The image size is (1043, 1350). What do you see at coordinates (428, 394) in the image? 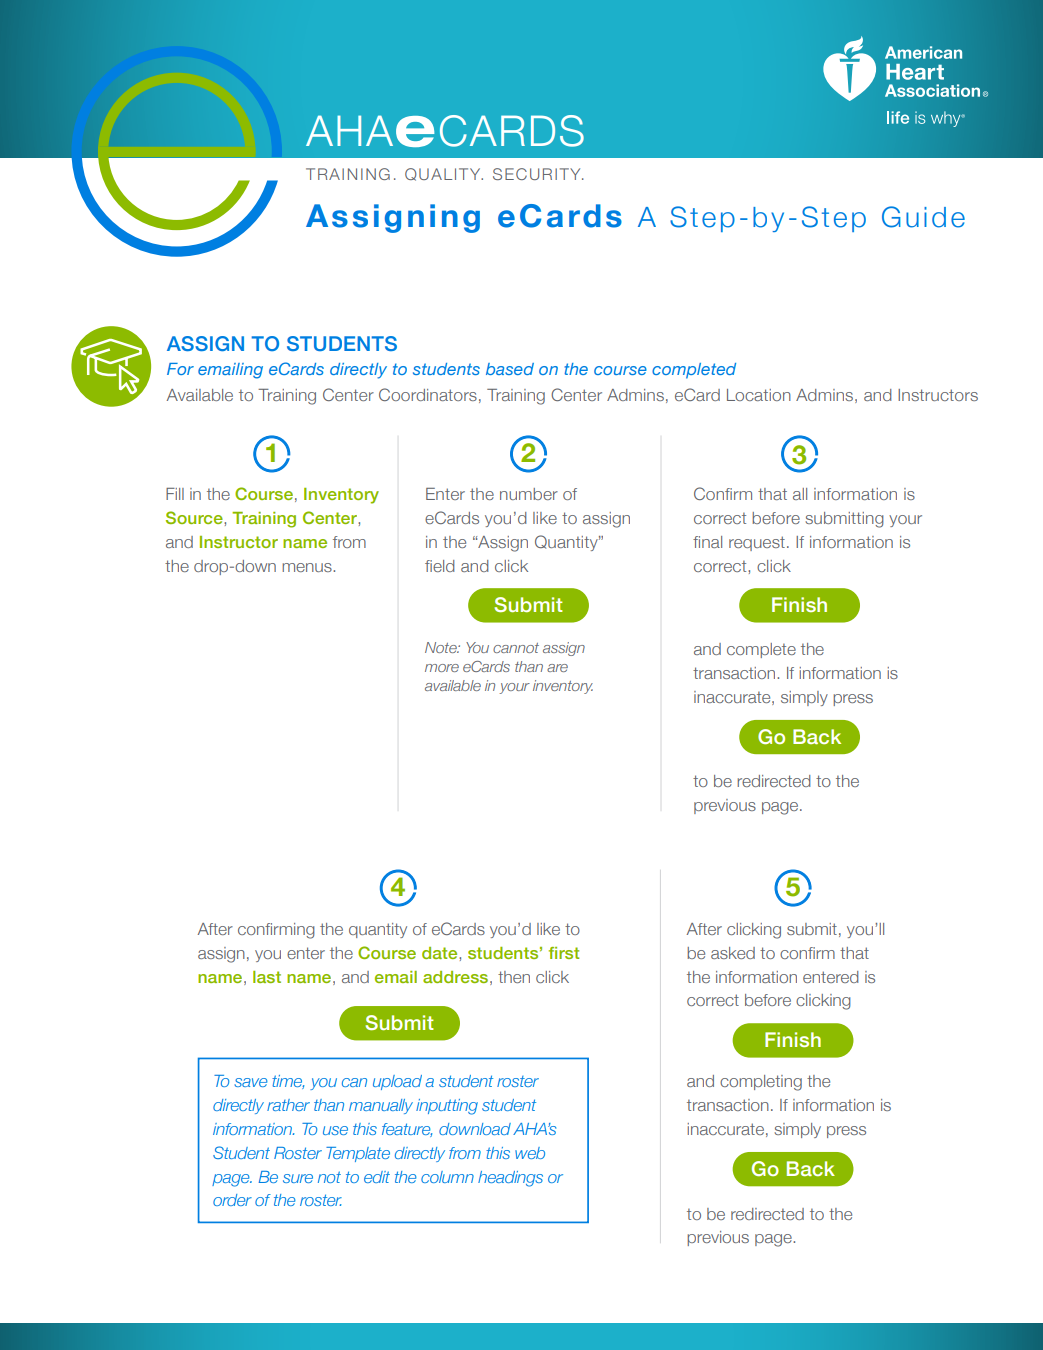
I see `Coordinators` at bounding box center [428, 394].
